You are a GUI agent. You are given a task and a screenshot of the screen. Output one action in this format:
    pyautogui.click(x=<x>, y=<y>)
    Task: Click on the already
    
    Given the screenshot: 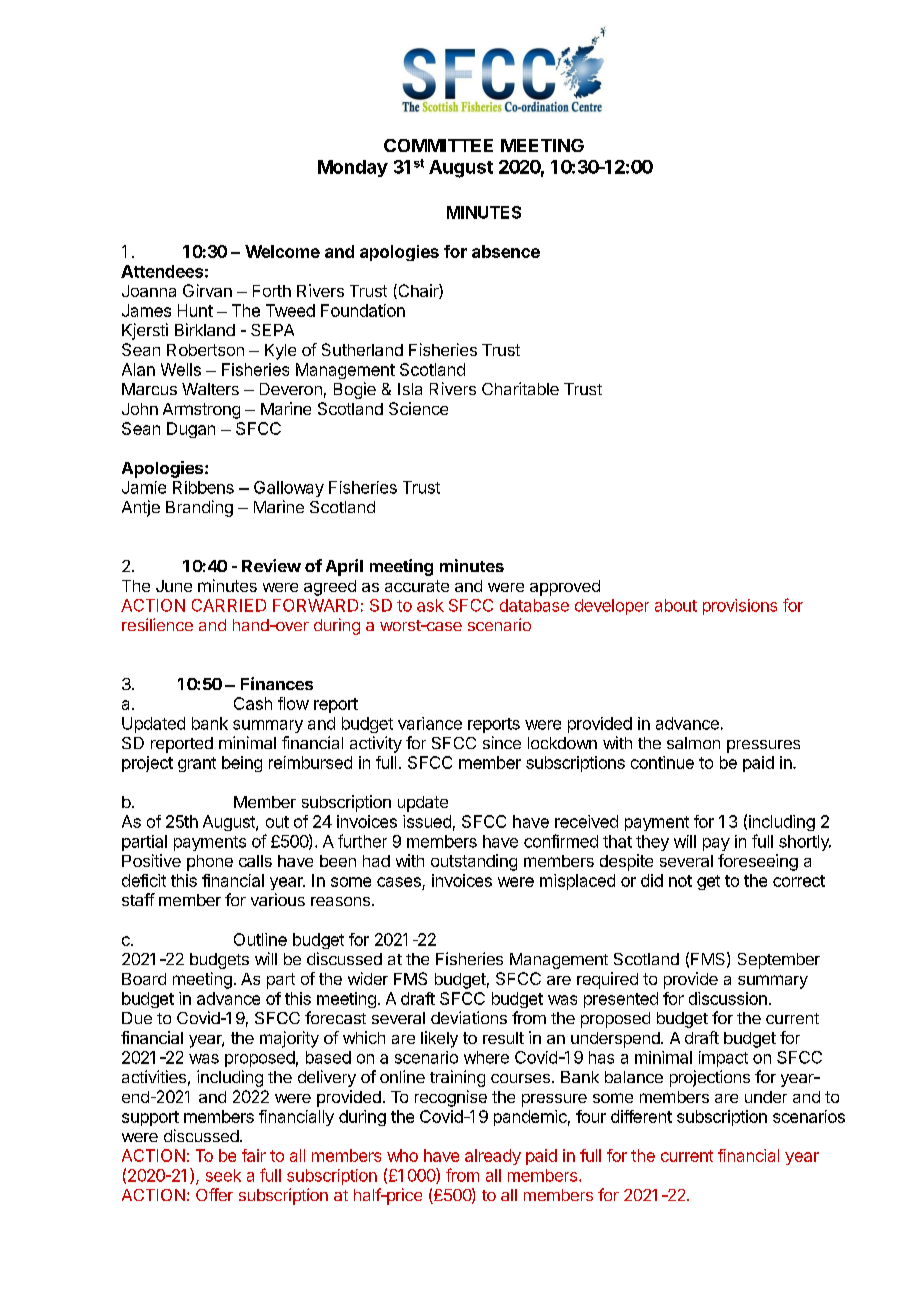 What is the action you would take?
    pyautogui.click(x=493, y=1157)
